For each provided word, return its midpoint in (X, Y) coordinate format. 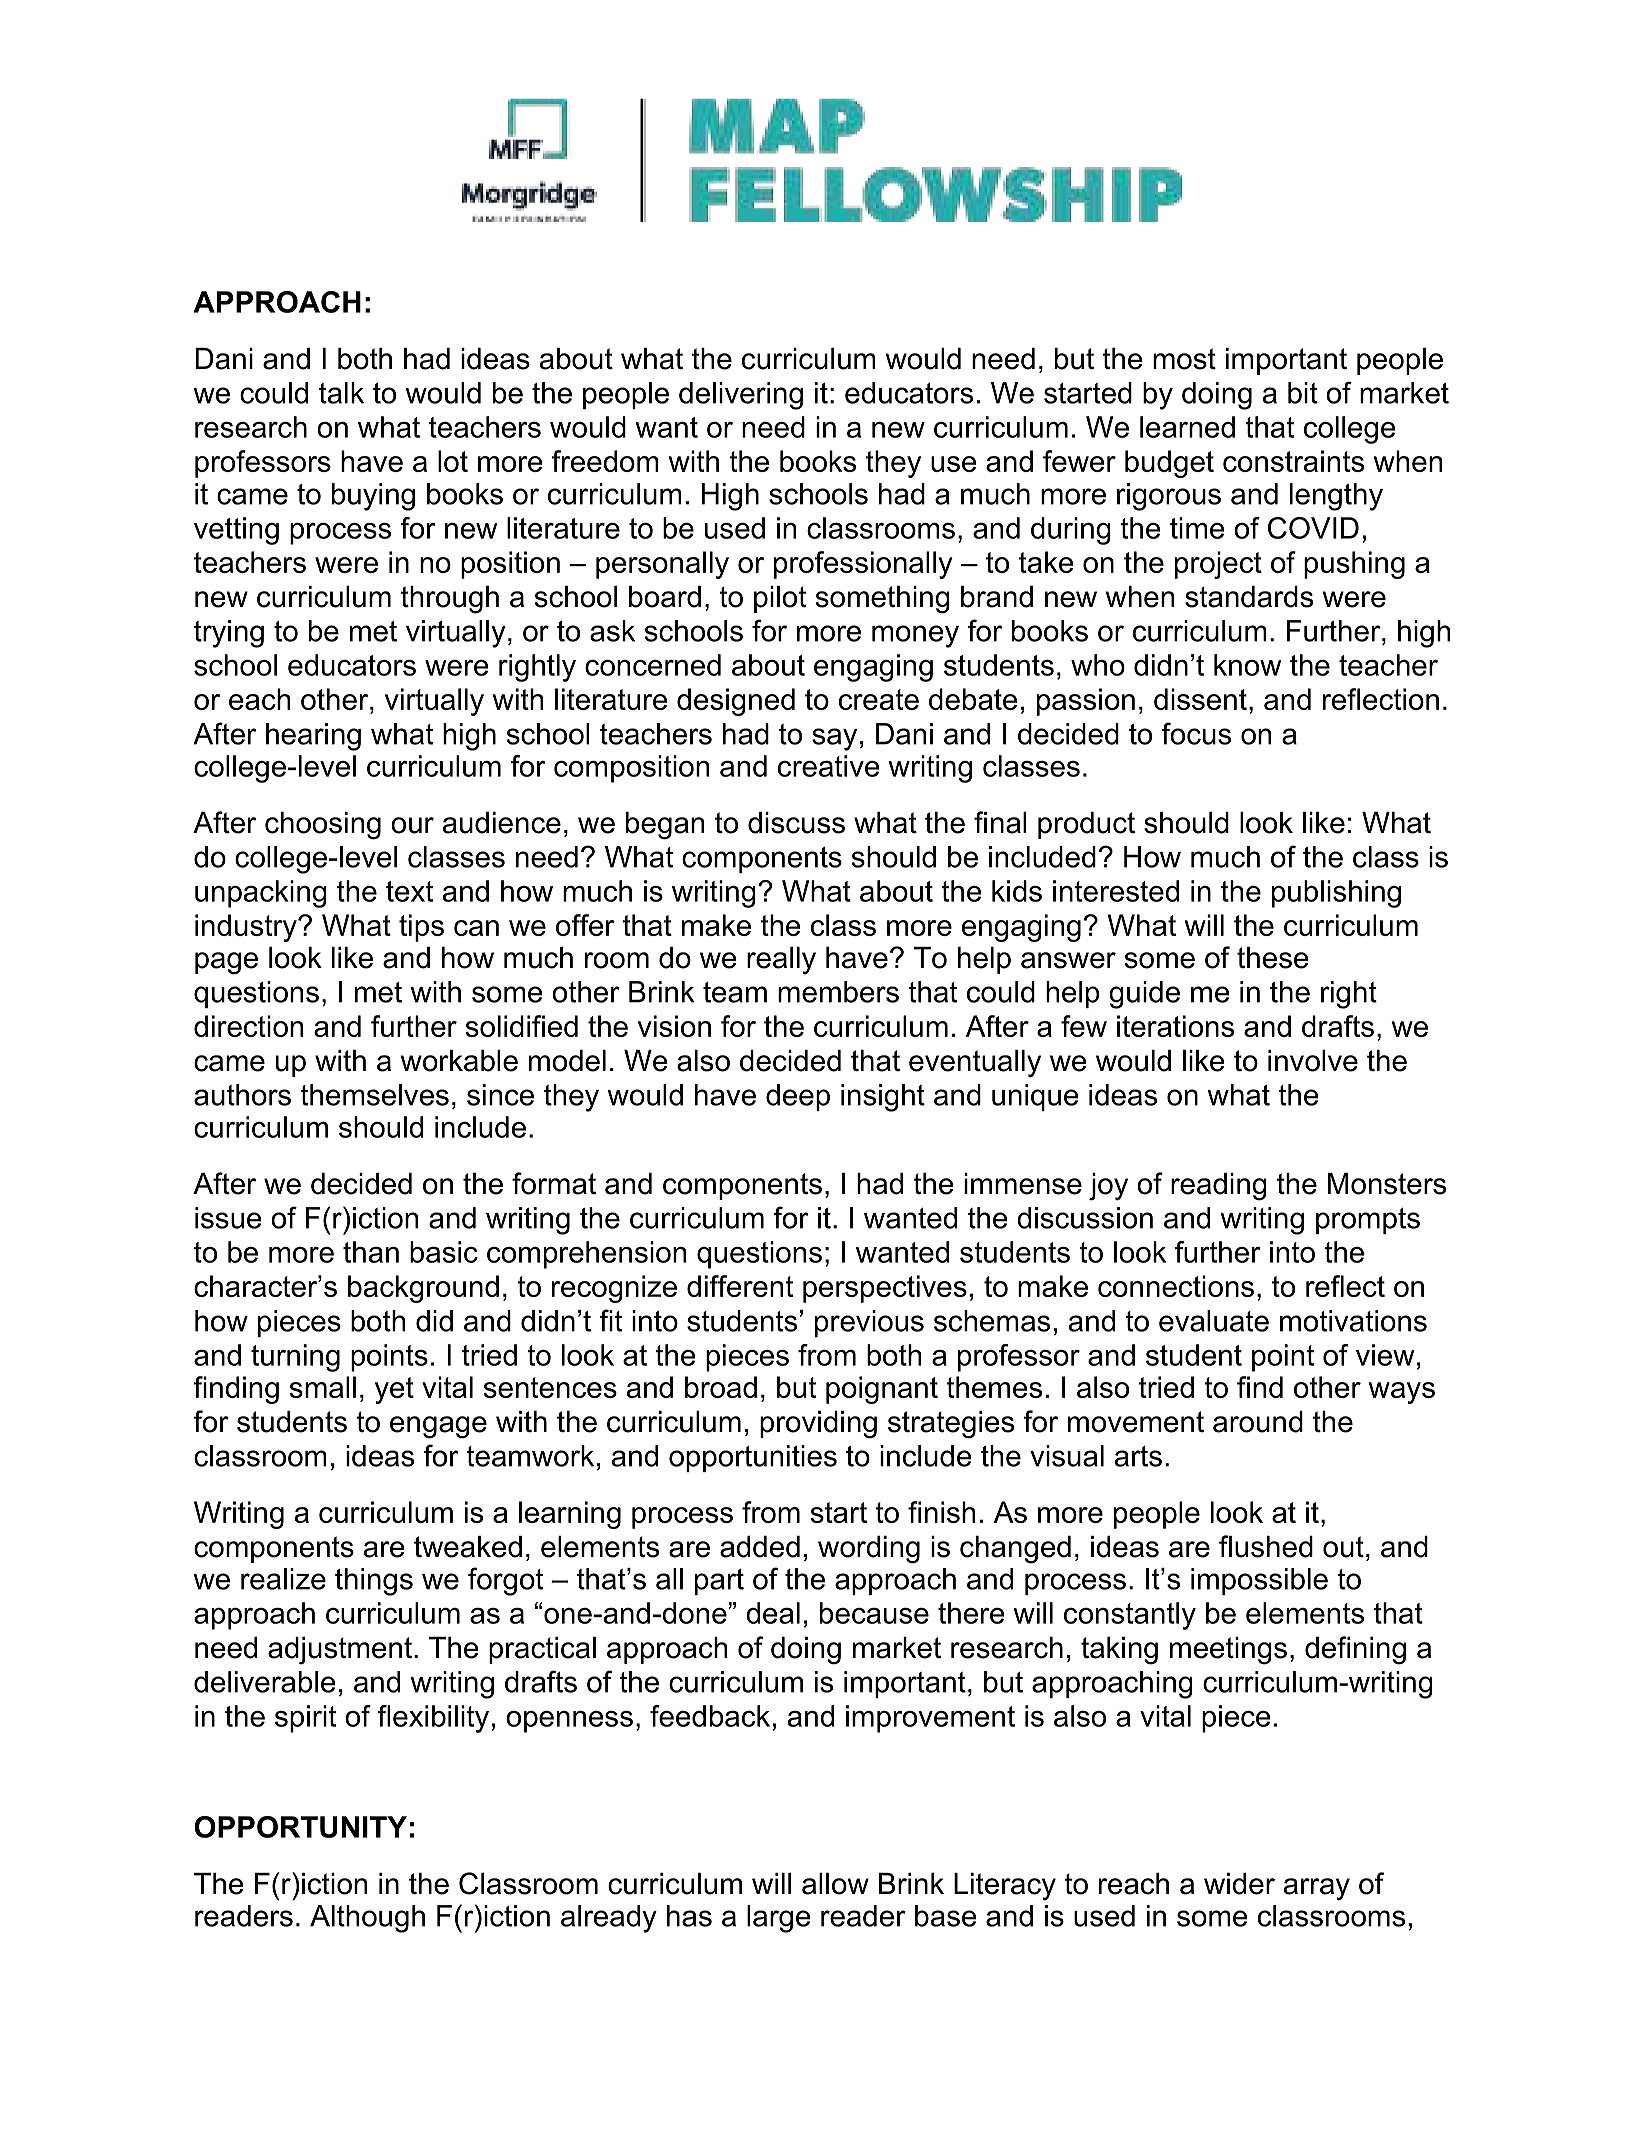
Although (367, 1919)
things (374, 1582)
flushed (1266, 1546)
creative (829, 766)
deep (798, 1097)
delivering (741, 396)
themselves (374, 1095)
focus (1196, 733)
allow (835, 1884)
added (760, 1547)
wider (1239, 1884)
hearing (313, 737)
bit (1303, 393)
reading (1219, 1187)
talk (341, 393)
